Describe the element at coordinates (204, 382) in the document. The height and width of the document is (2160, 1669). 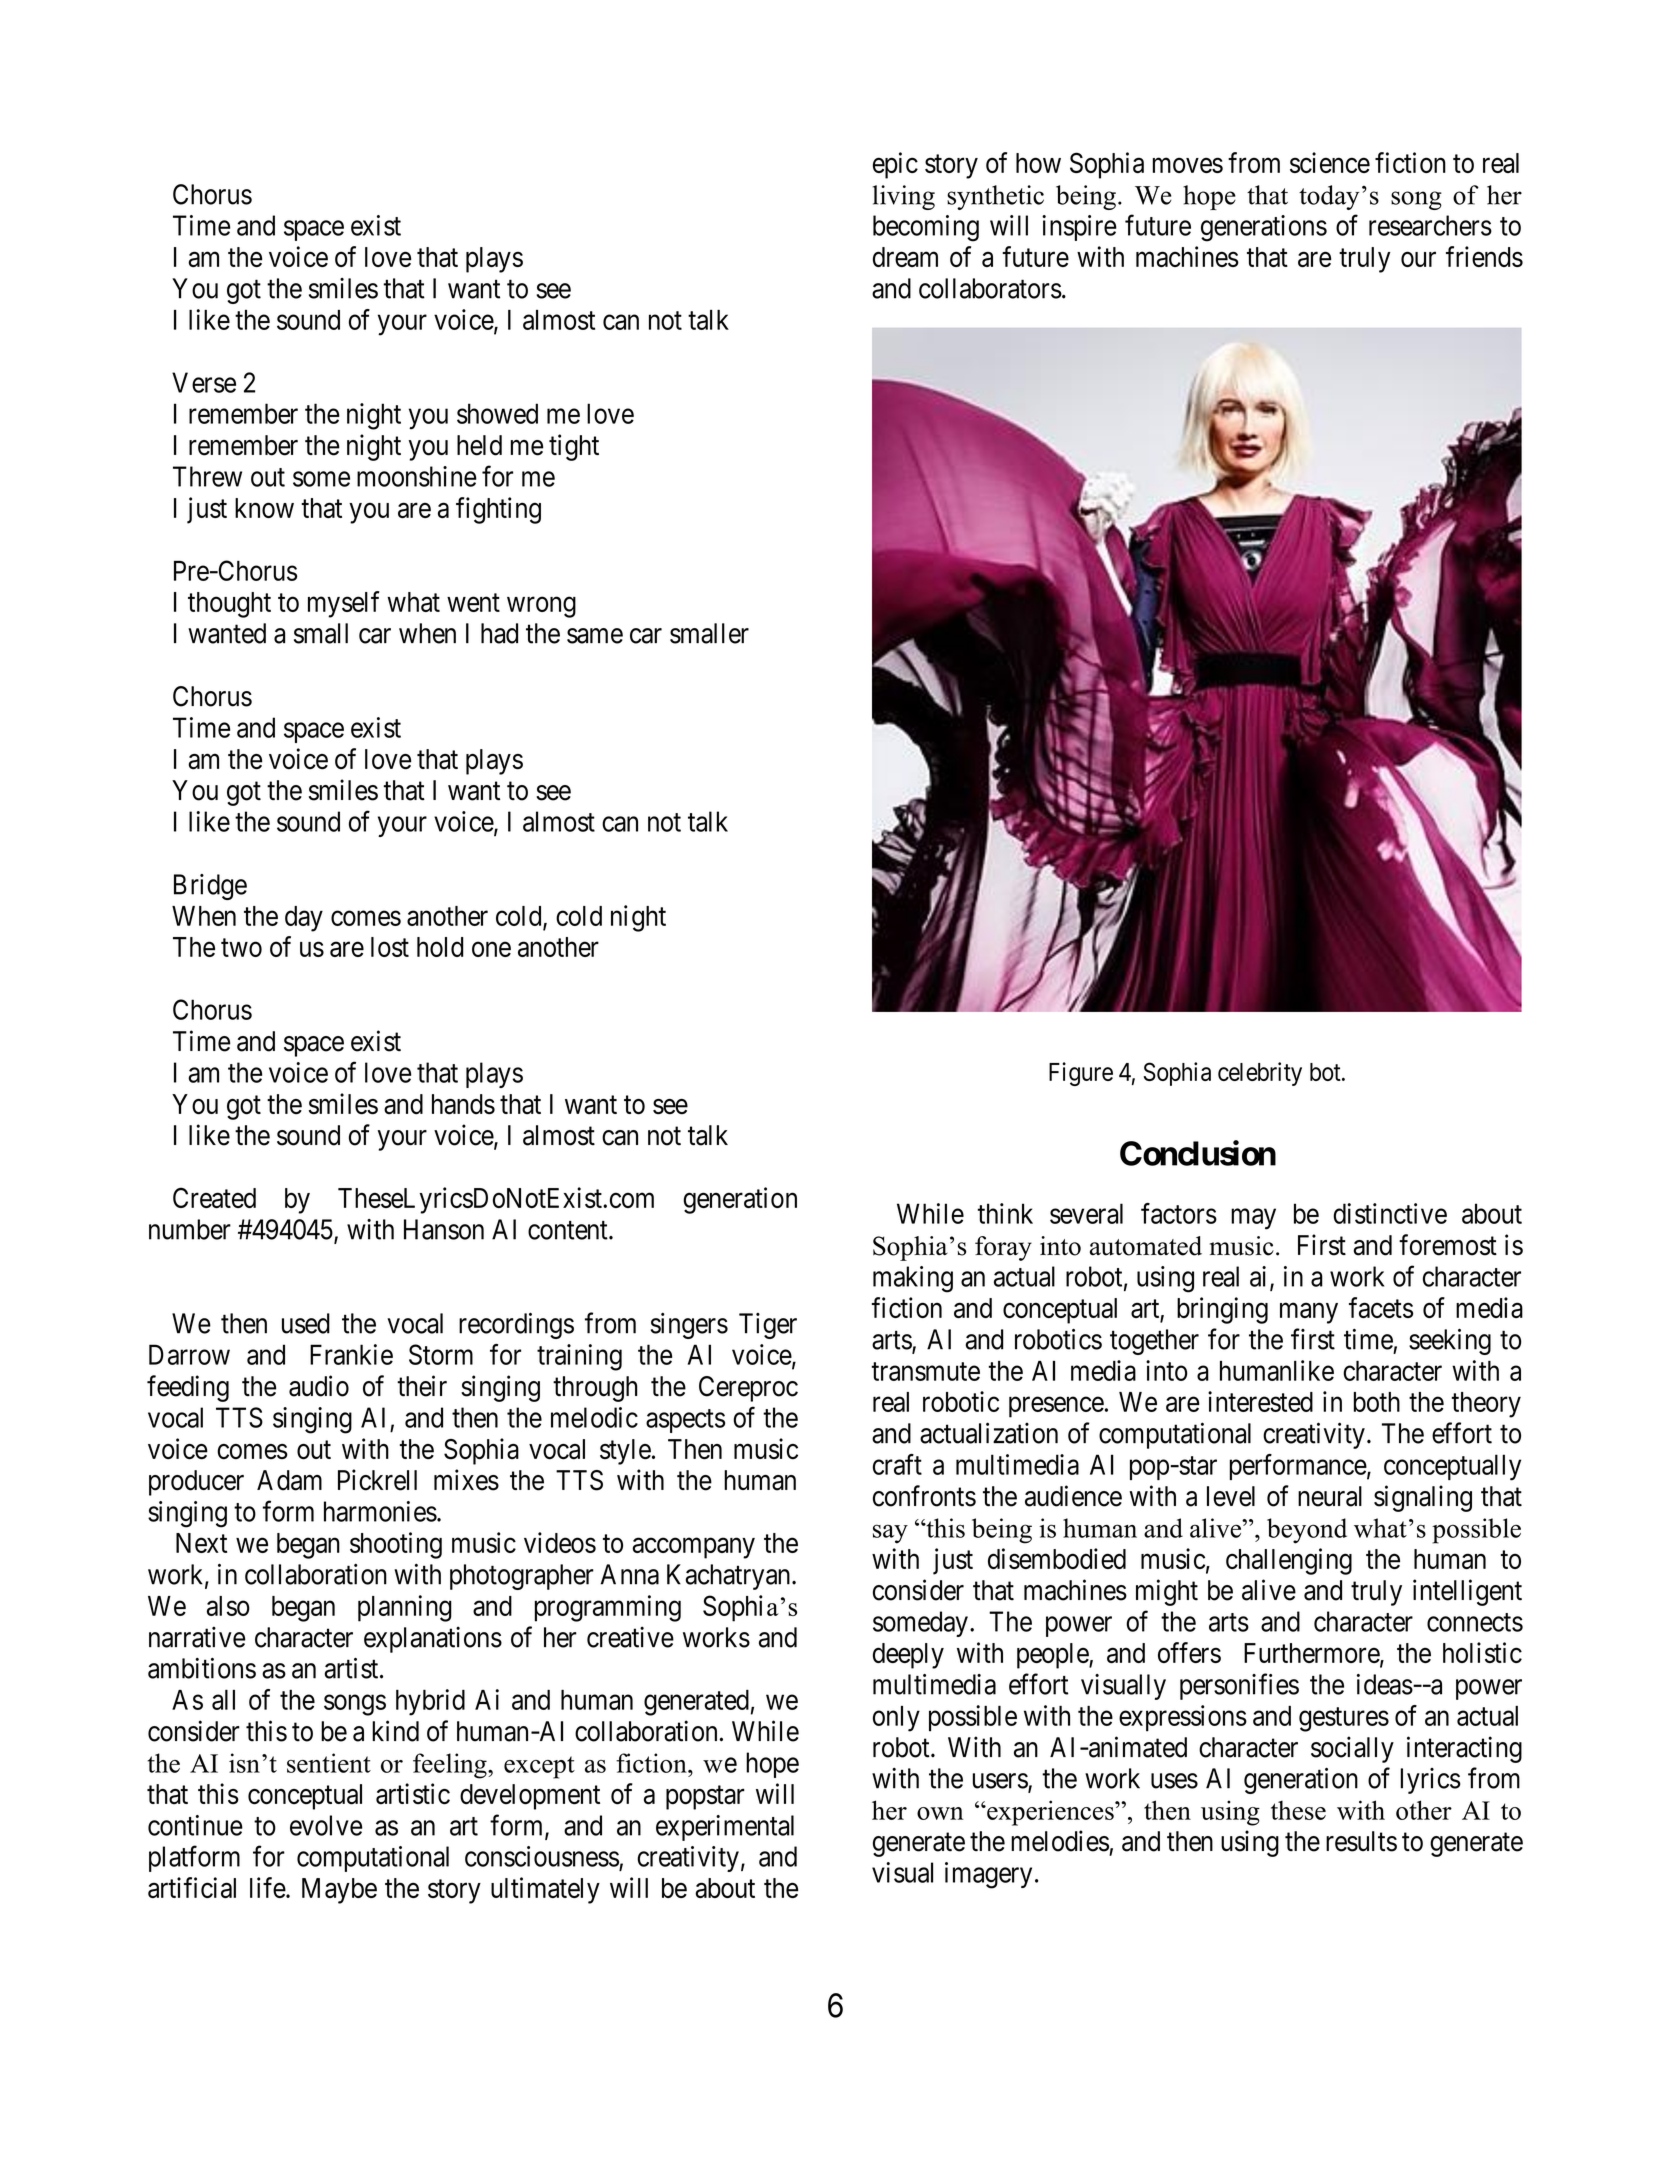
I see `Verse` at that location.
